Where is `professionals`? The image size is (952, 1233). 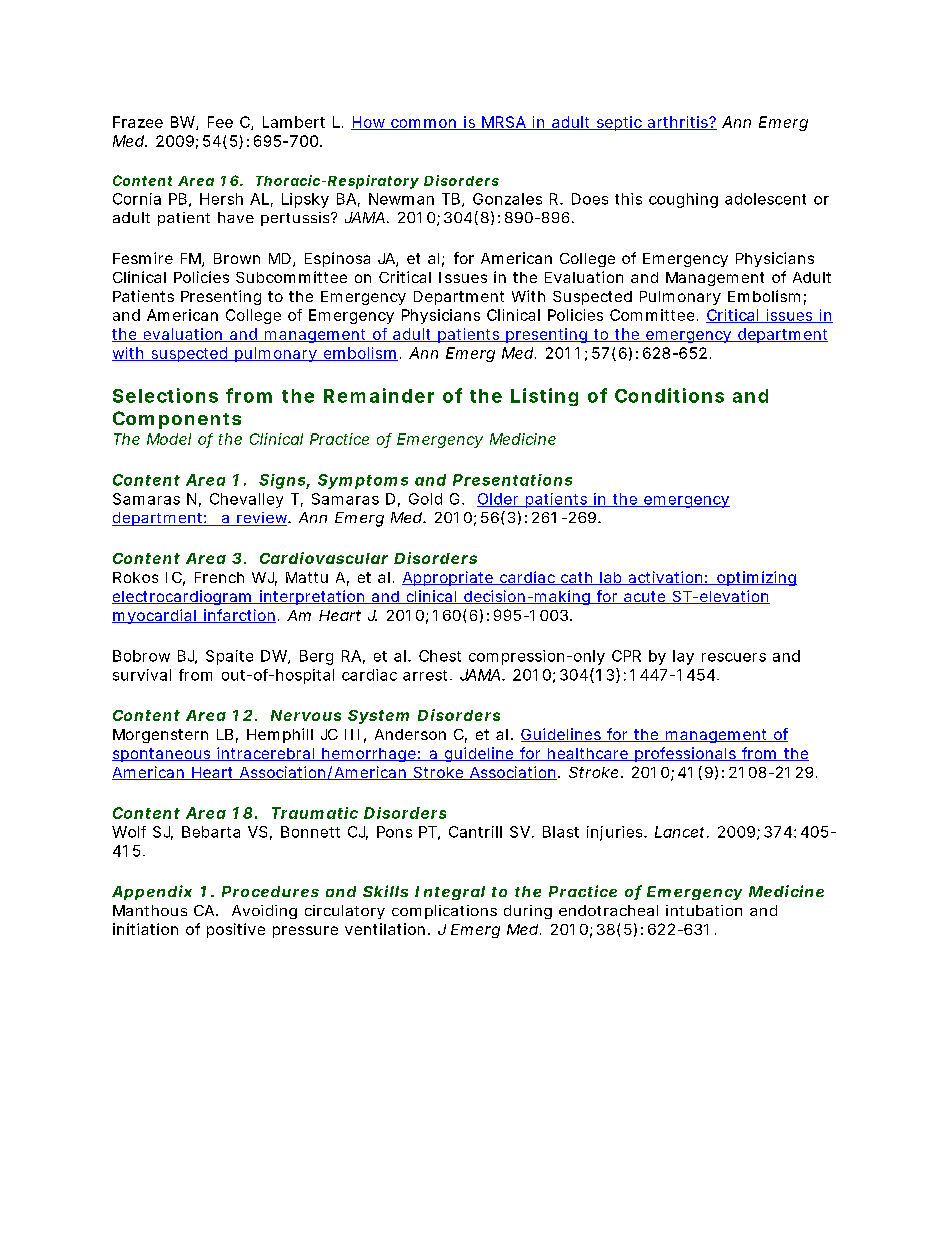 professionals is located at coordinates (686, 754).
